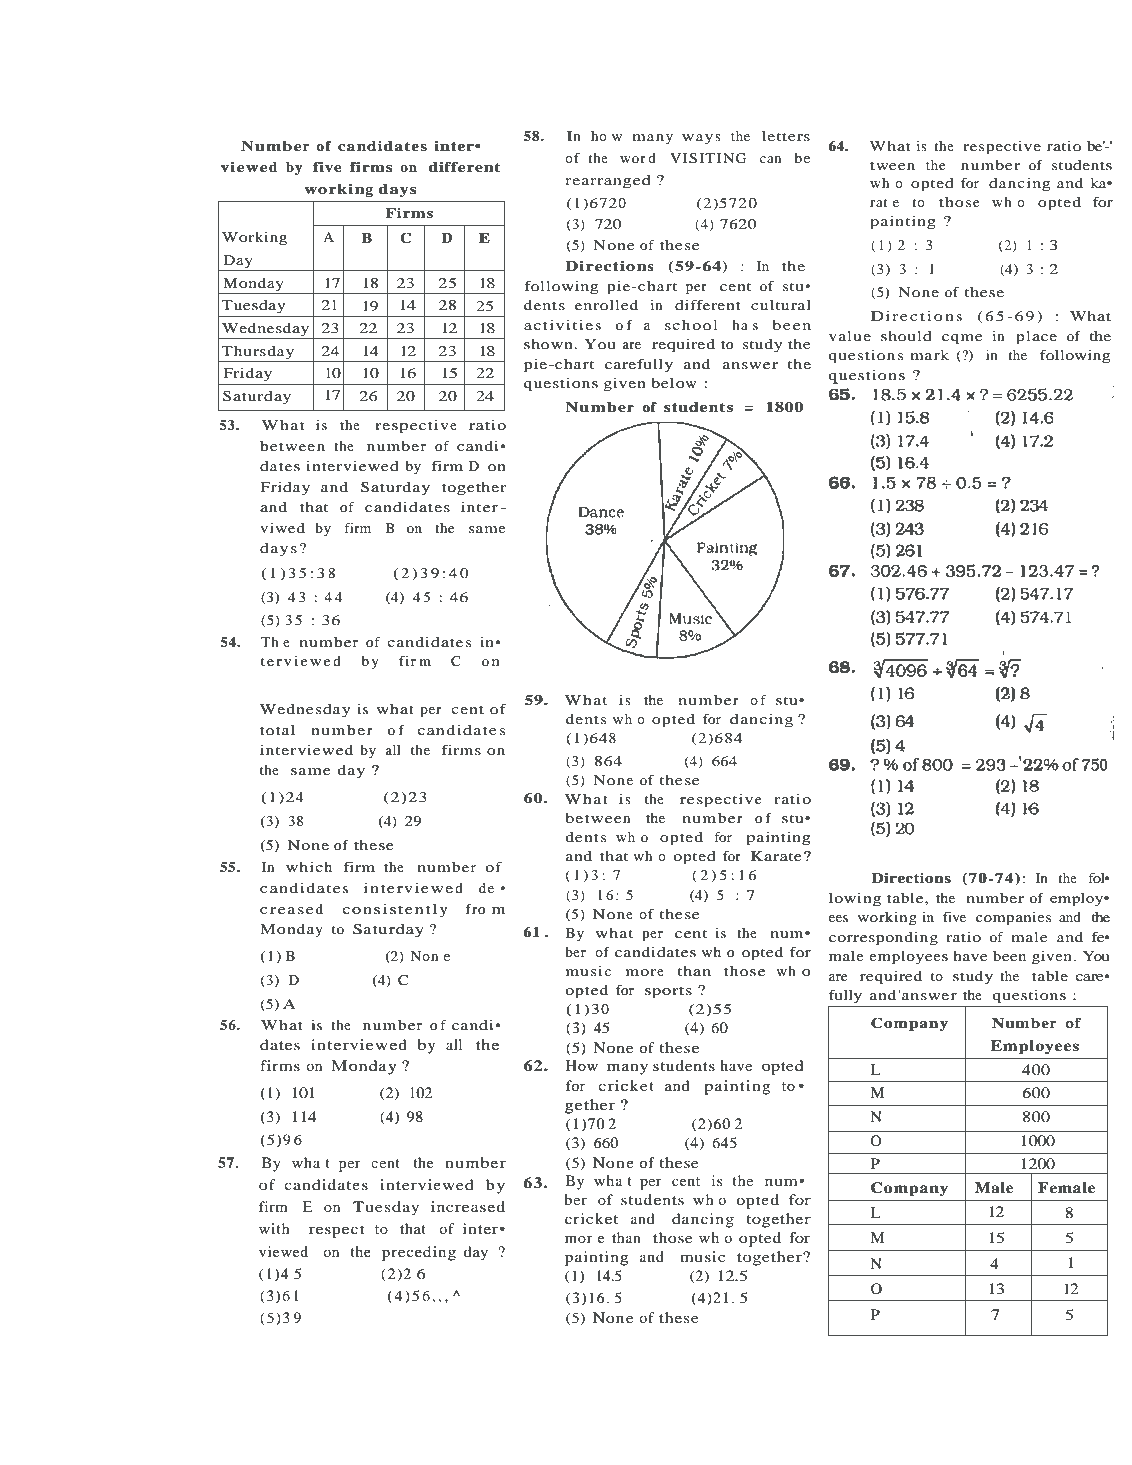 The image size is (1132, 1465). Describe the element at coordinates (277, 730) in the document. I see `total` at that location.
